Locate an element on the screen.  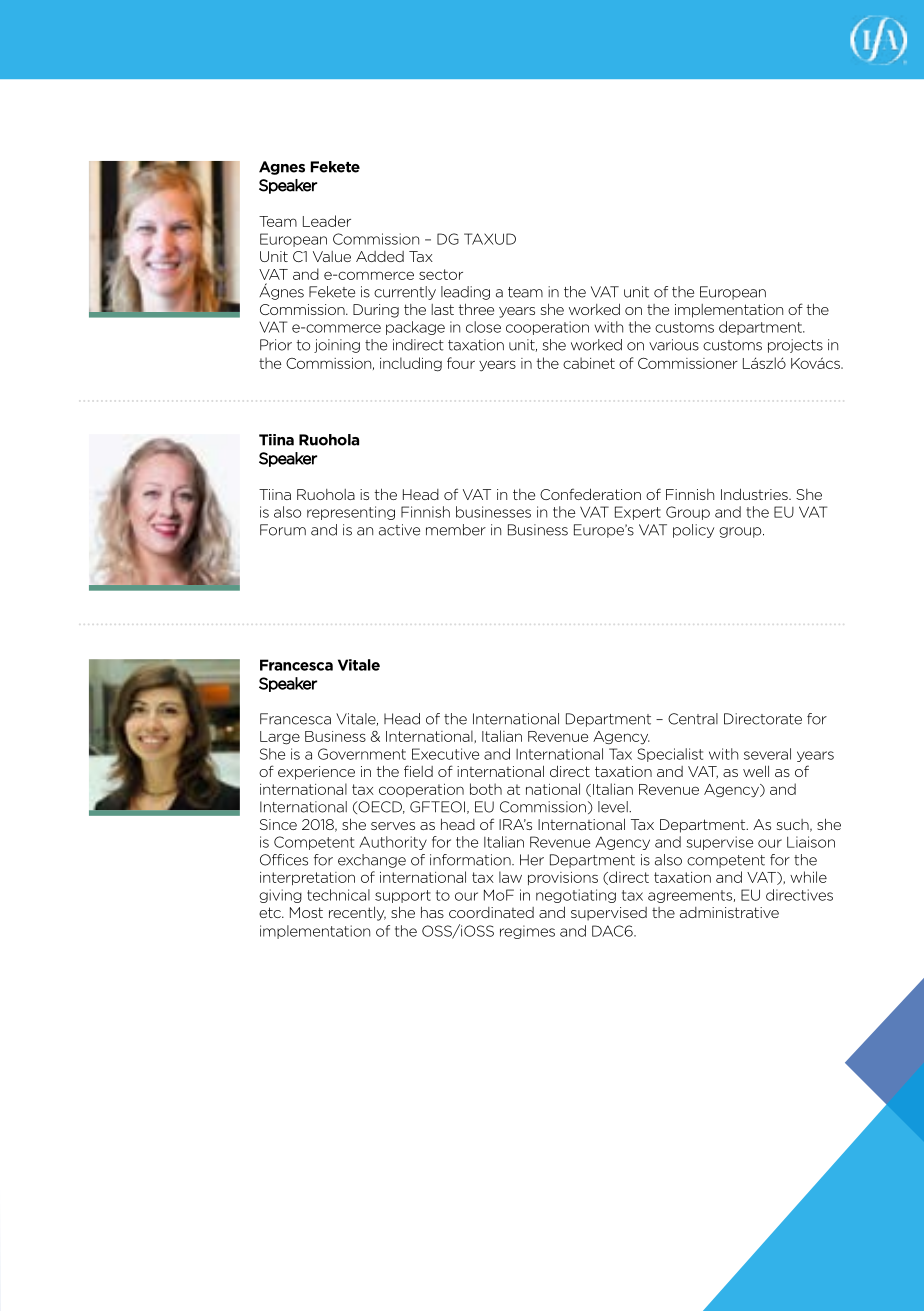
Forum is located at coordinates (283, 530).
